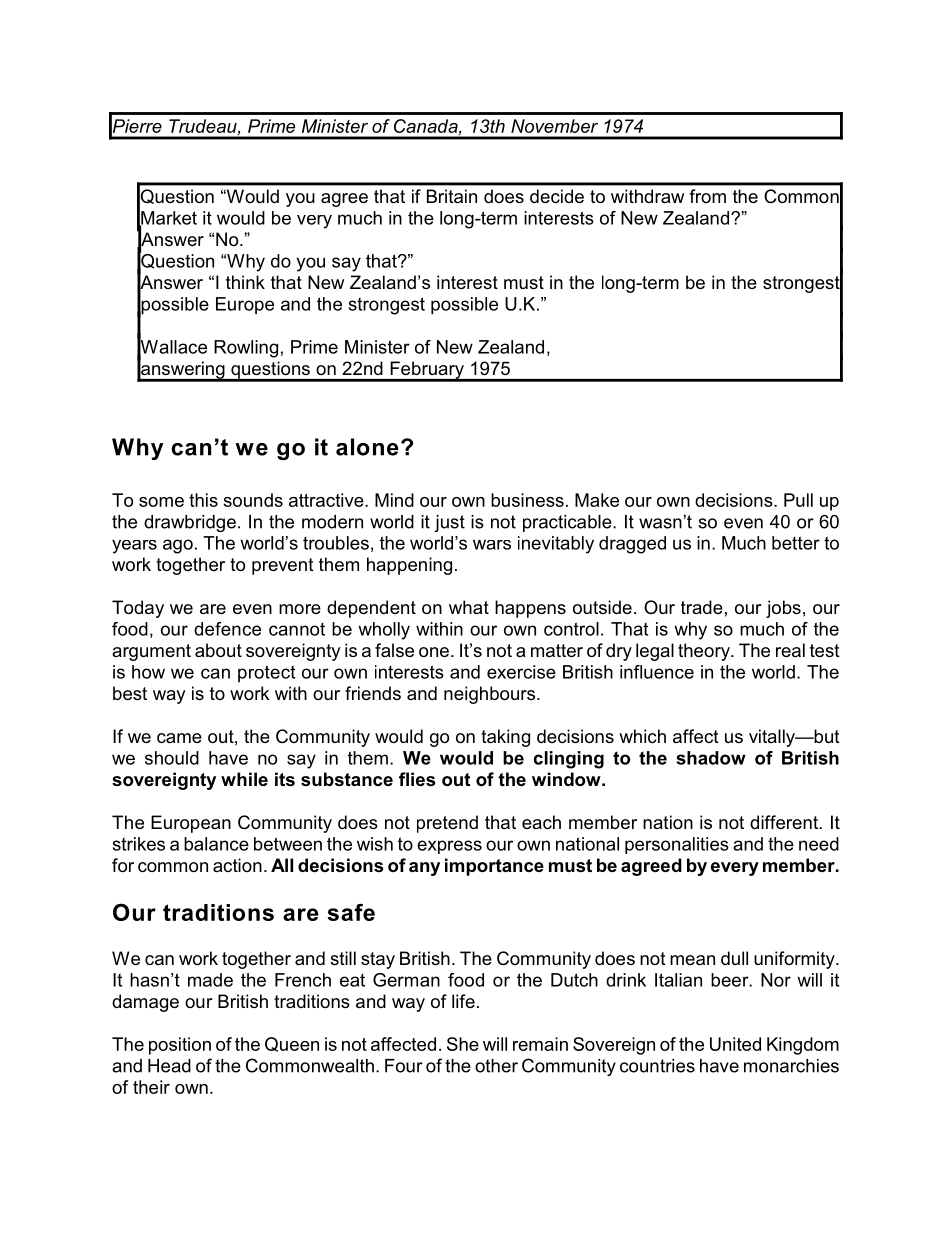  What do you see at coordinates (180, 1046) in the document?
I see `position` at bounding box center [180, 1046].
